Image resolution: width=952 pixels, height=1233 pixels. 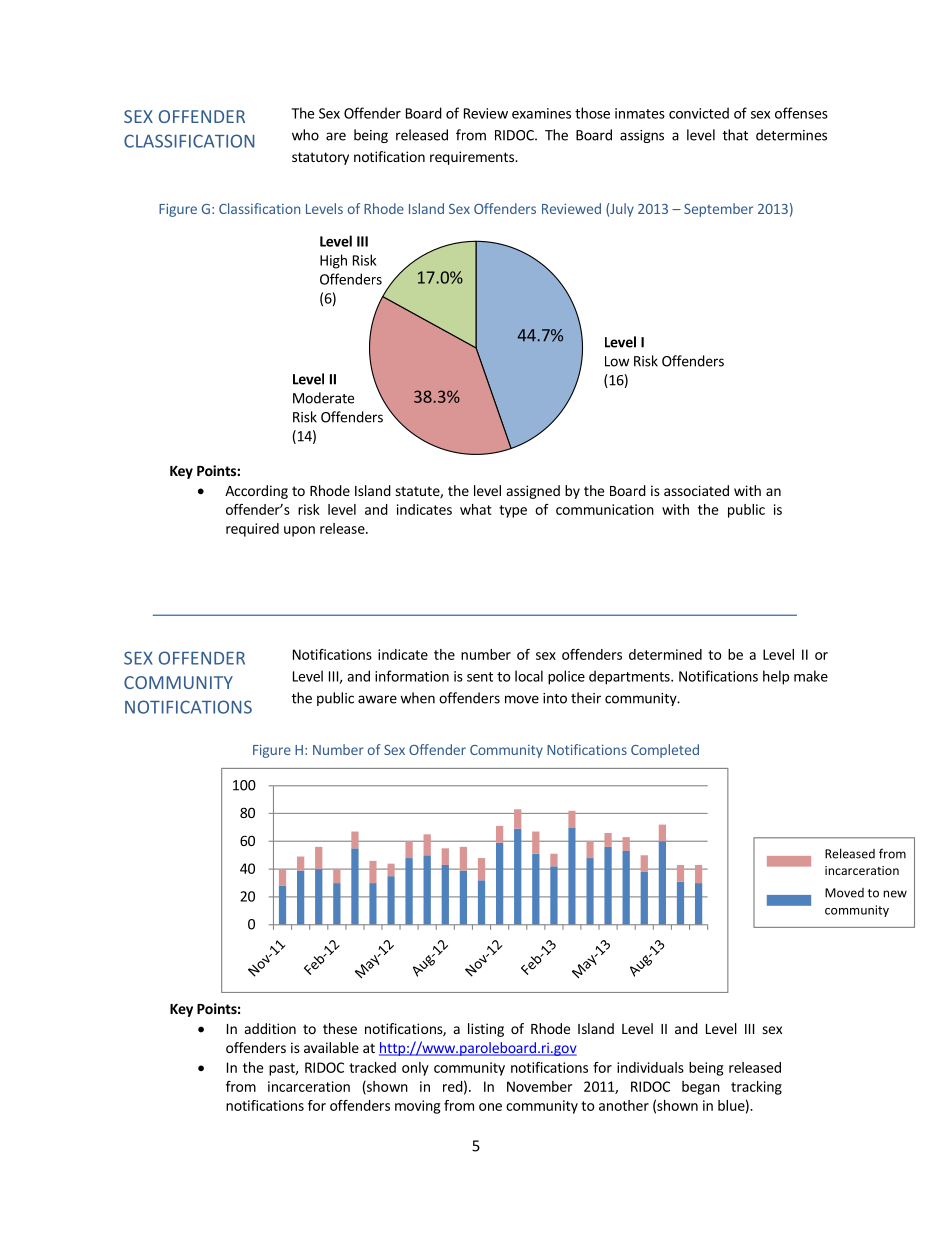 I want to click on those, so click(x=592, y=113).
